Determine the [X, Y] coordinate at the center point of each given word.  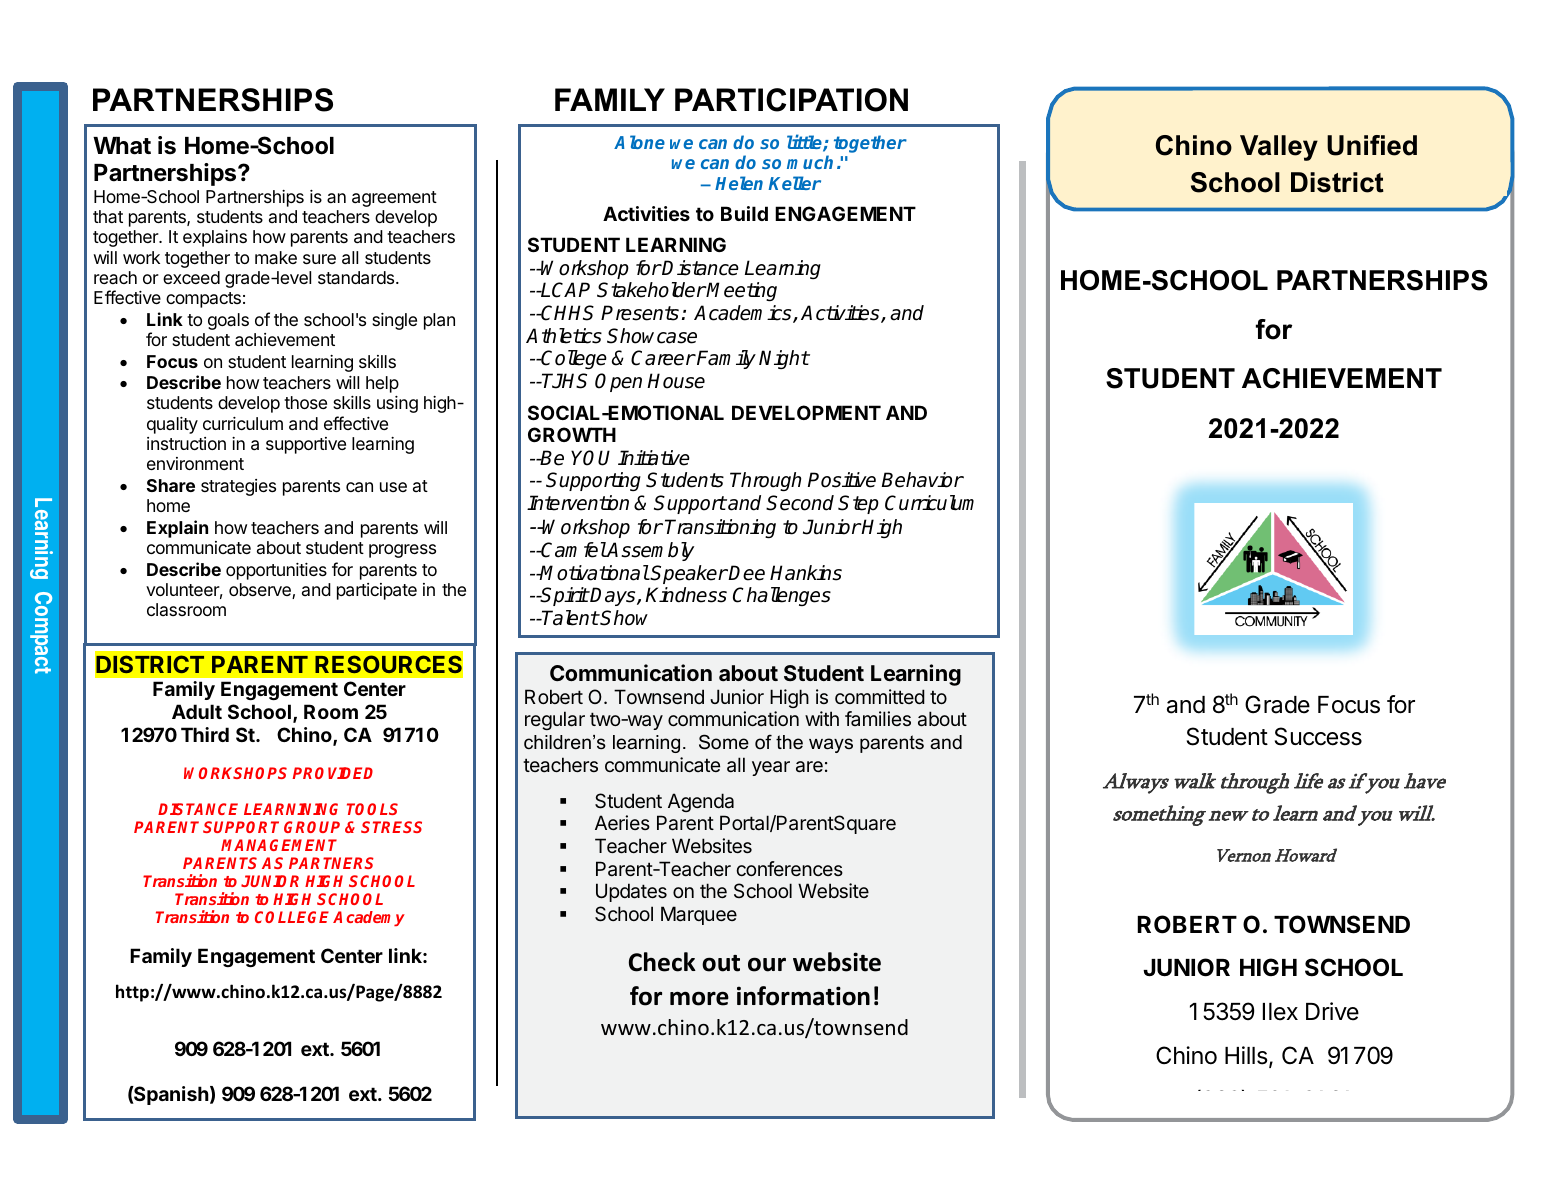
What [122, 145]
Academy [369, 918]
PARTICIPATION [791, 100]
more [699, 998]
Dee [746, 573]
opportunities [276, 571]
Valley [1279, 148]
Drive [1332, 1011]
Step [858, 504]
